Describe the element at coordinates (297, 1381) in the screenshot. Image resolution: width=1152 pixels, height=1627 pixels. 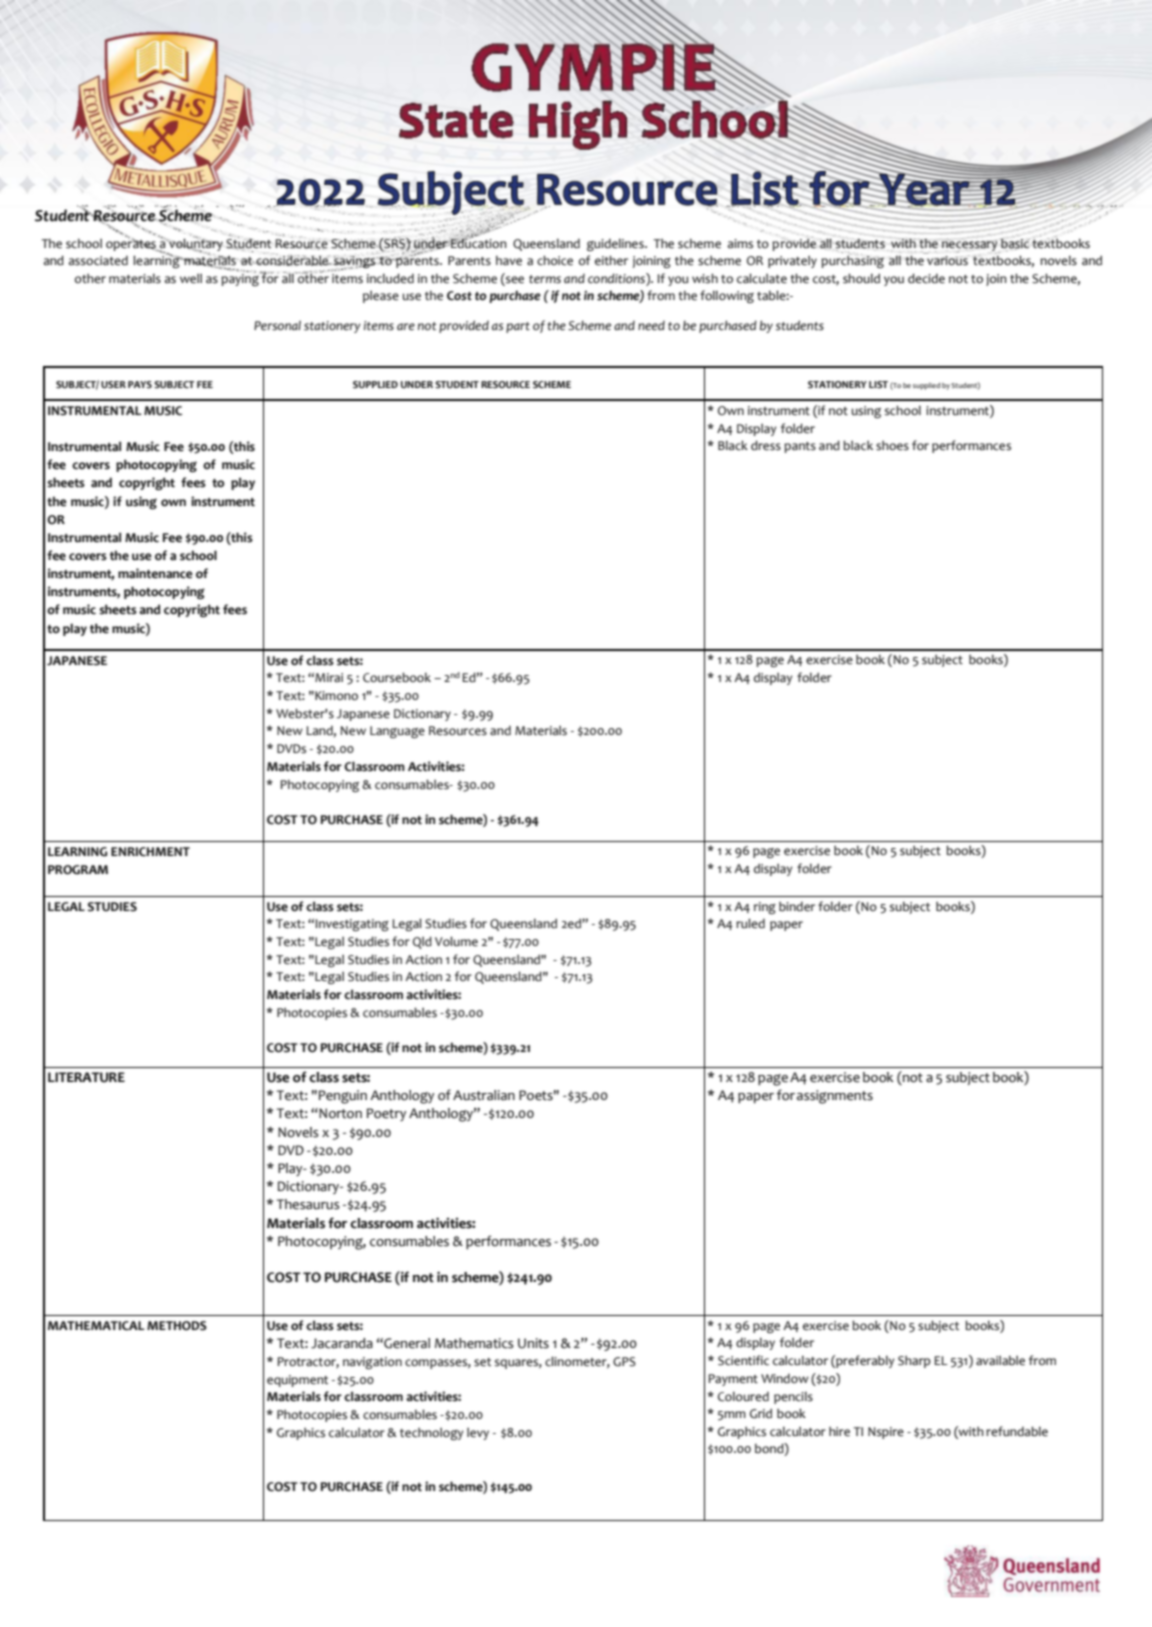
I see `equipment` at that location.
